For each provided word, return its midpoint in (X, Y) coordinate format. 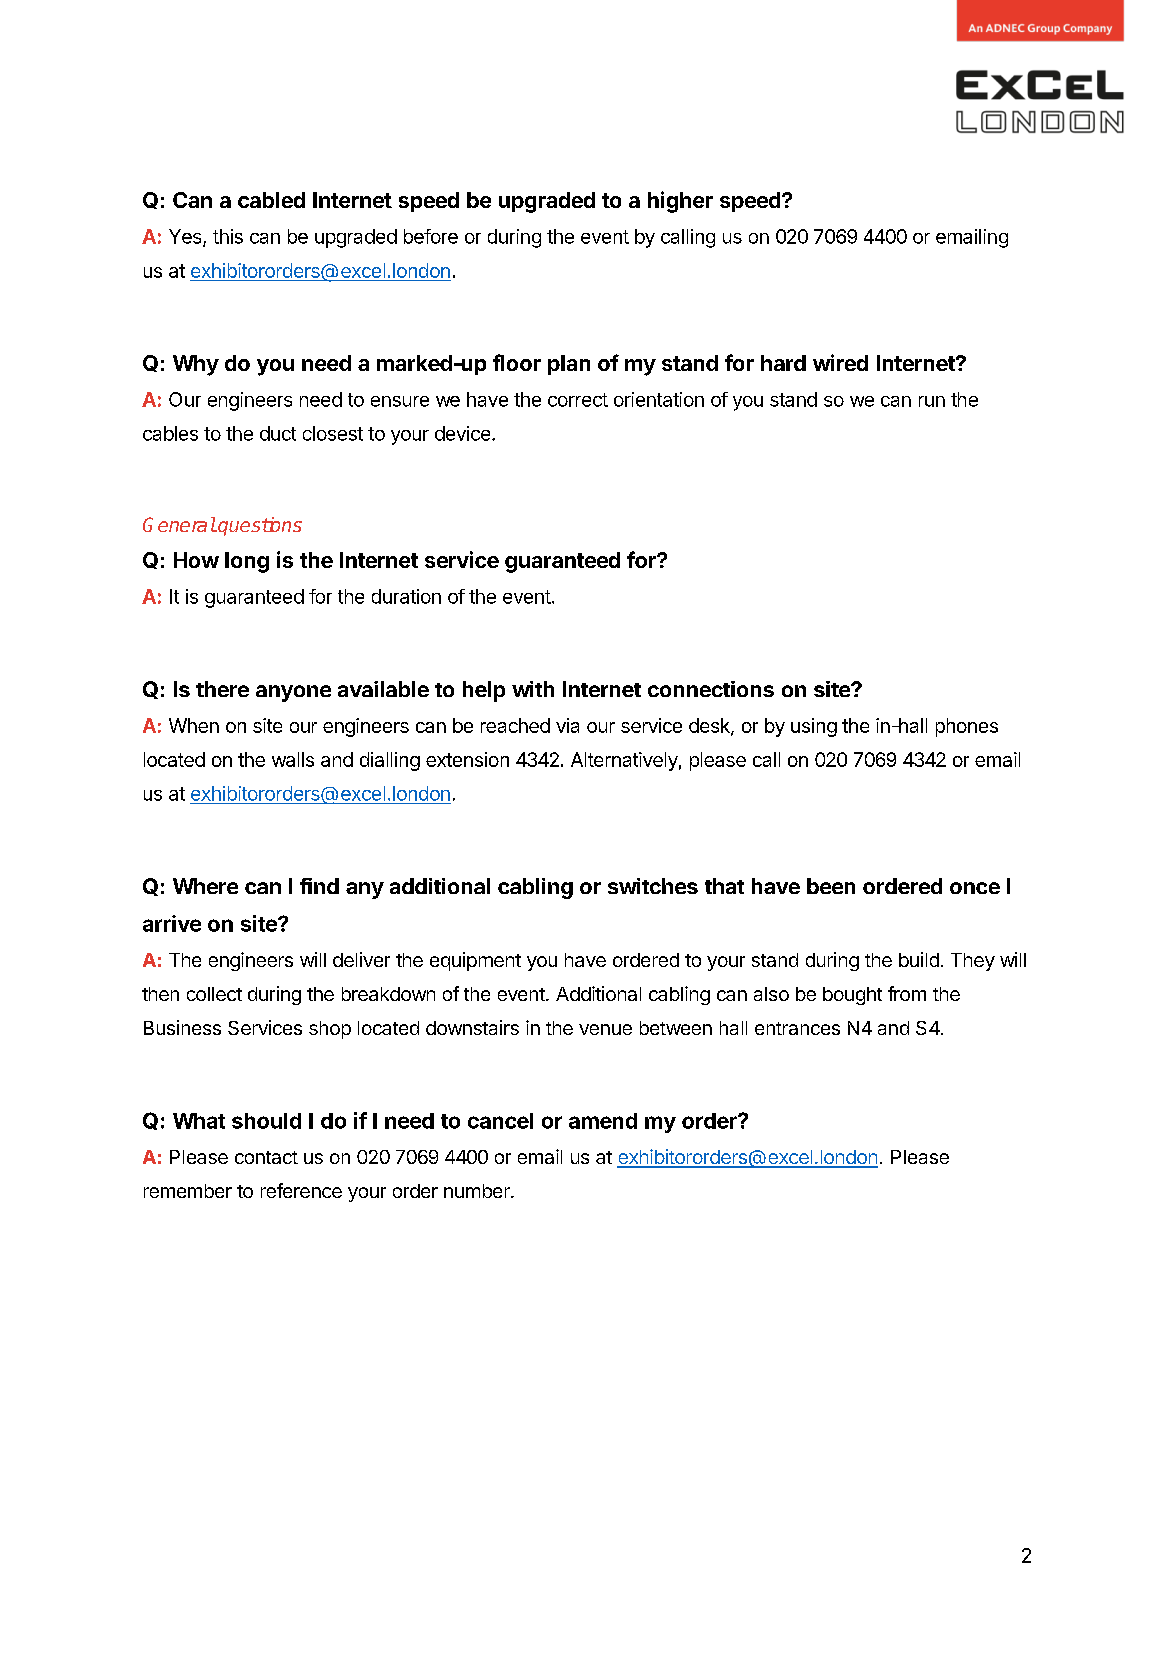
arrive (172, 923)
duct (278, 433)
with (533, 689)
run (932, 401)
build (919, 959)
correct (578, 400)
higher (680, 202)
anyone (293, 693)
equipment (475, 961)
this (228, 236)
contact (266, 1157)
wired (840, 362)
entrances (797, 1028)
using (814, 727)
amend (603, 1121)
